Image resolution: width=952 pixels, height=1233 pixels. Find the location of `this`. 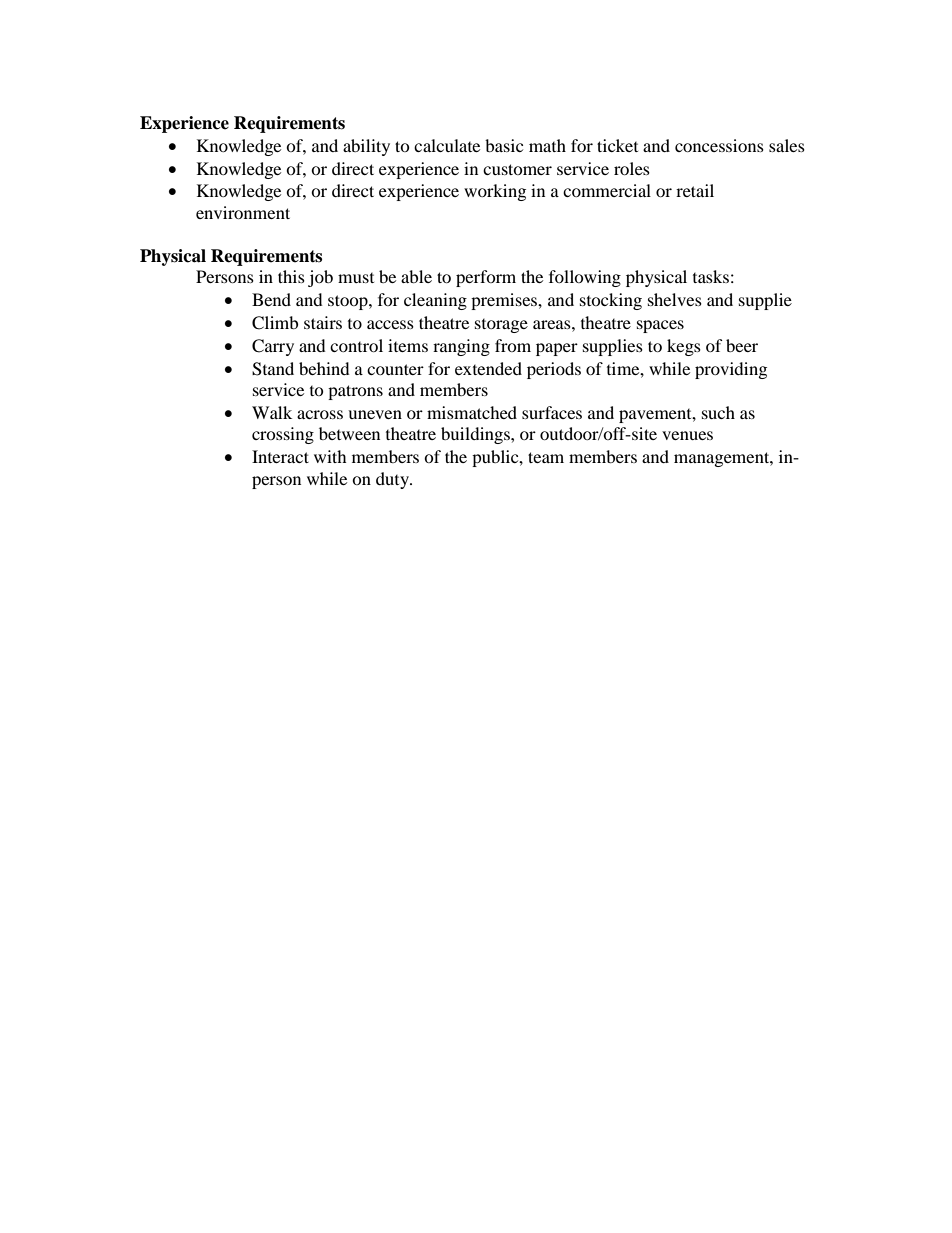

this is located at coordinates (291, 276).
